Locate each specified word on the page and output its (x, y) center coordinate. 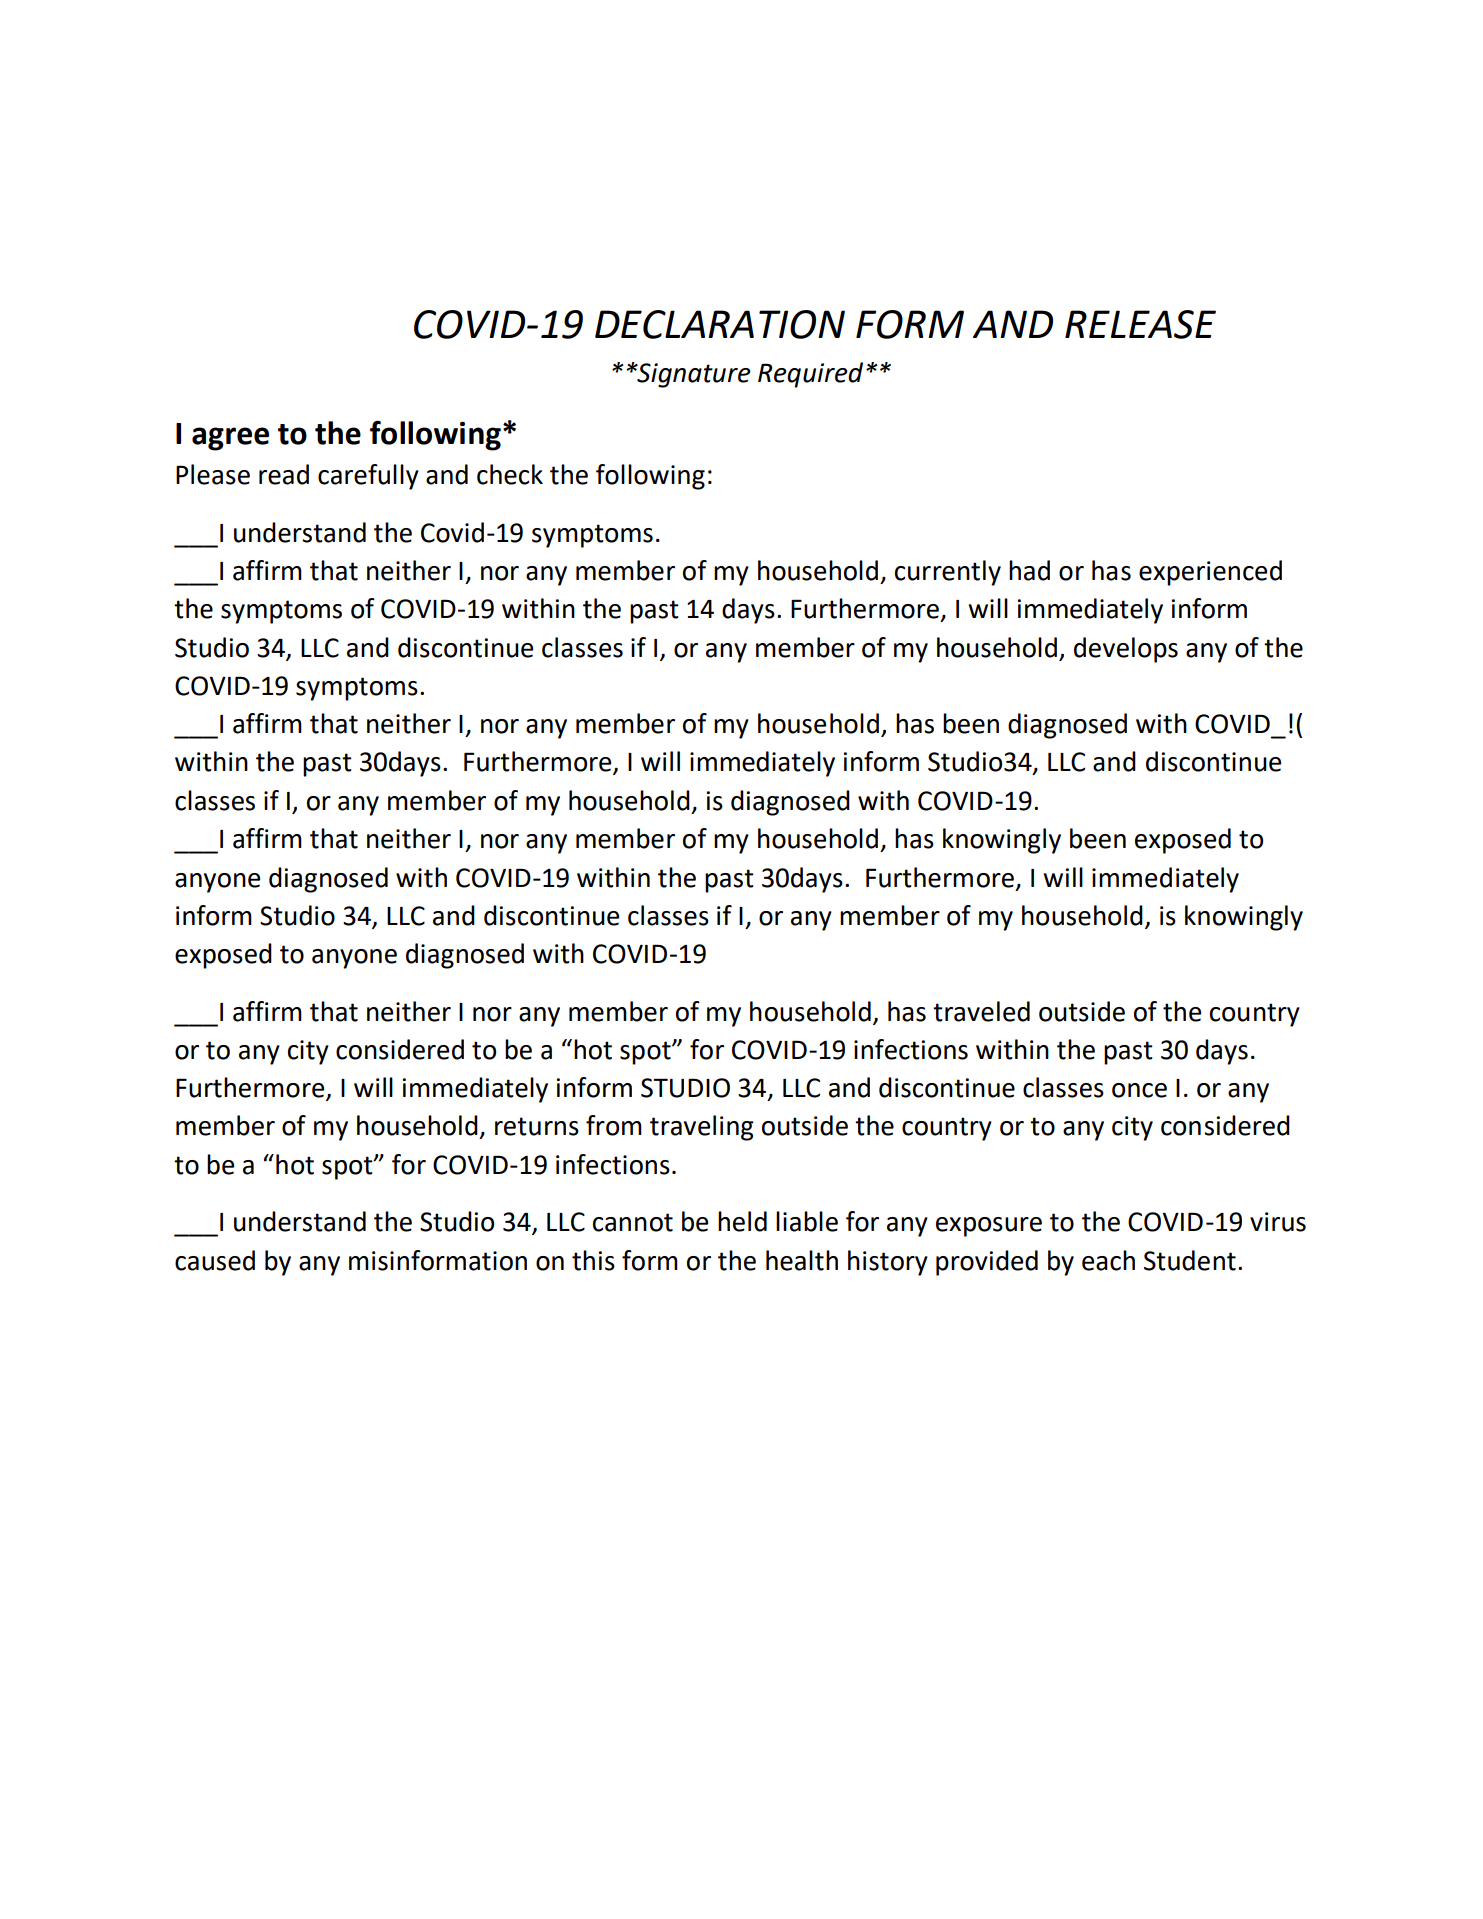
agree (230, 439)
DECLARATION (720, 324)
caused (215, 1260)
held (742, 1221)
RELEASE (1140, 324)
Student (1190, 1260)
